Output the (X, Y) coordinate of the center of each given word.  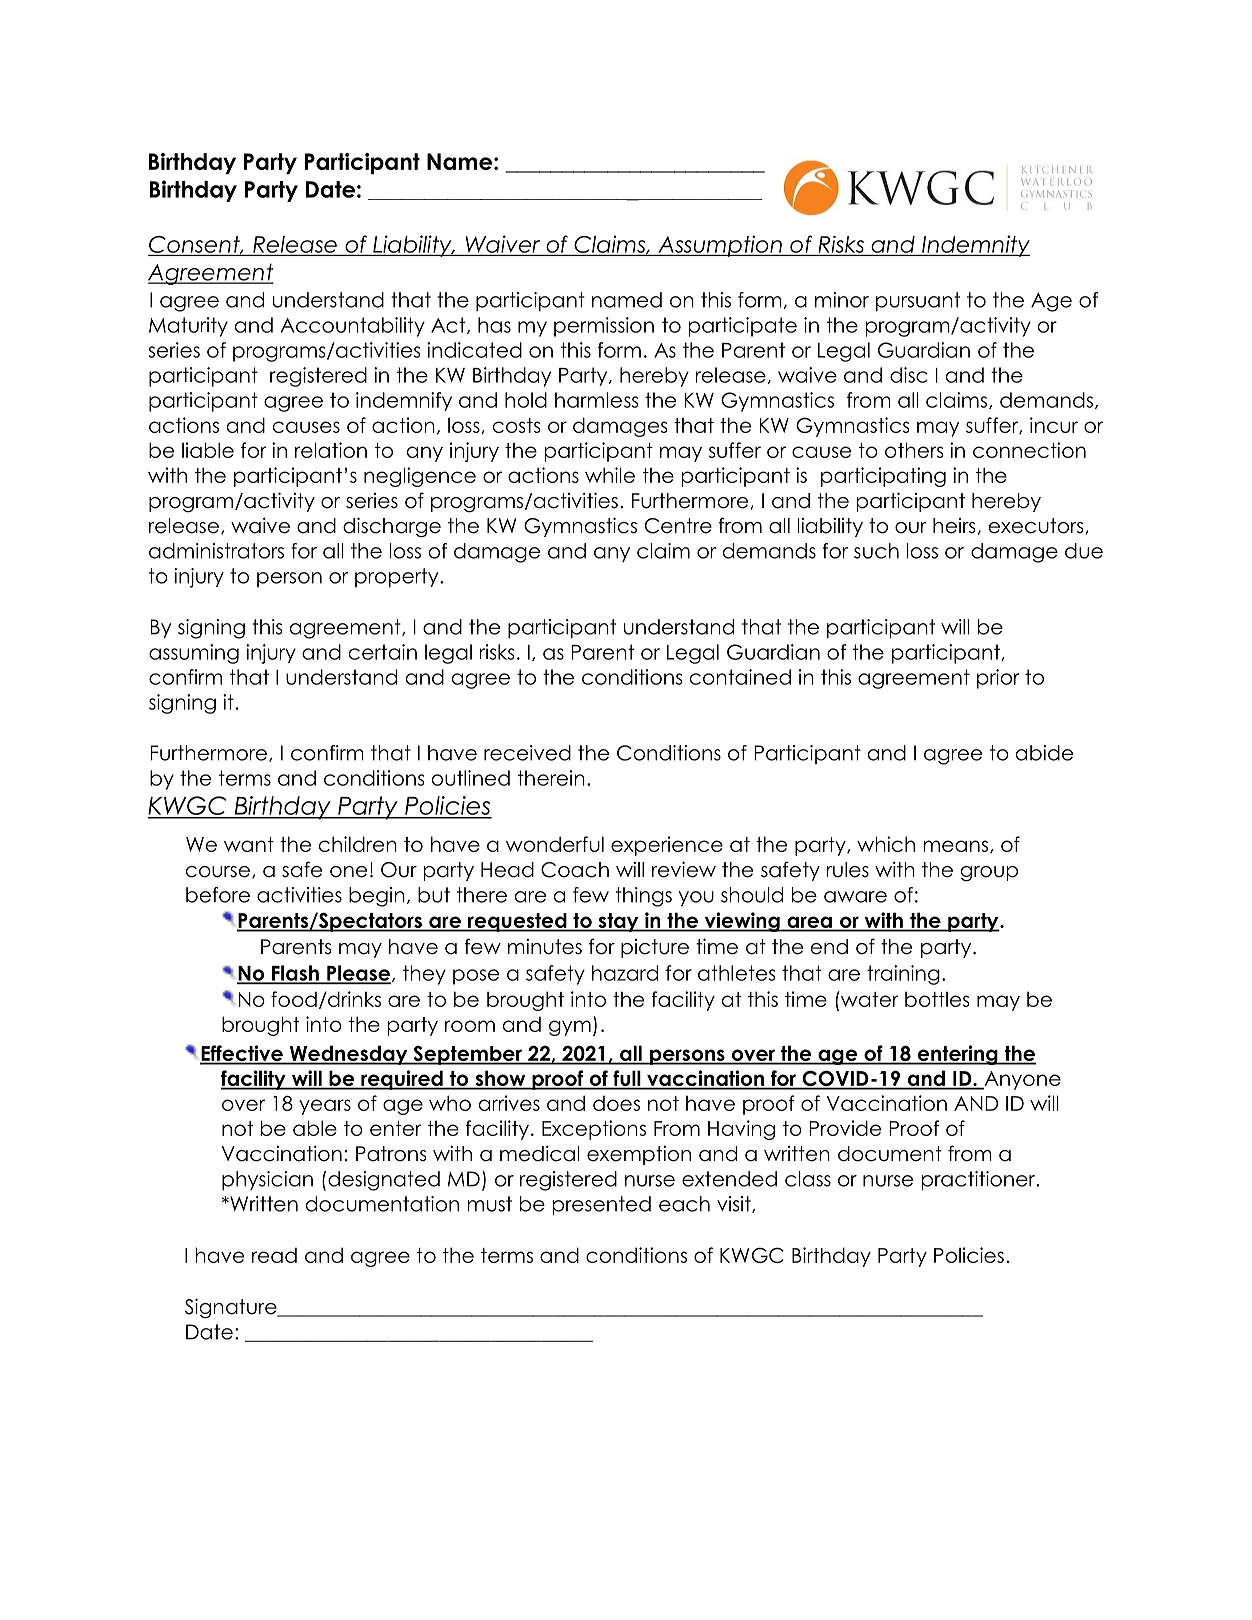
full (627, 1079)
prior (998, 679)
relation (331, 450)
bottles (937, 999)
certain (383, 652)
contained (740, 677)
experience (667, 846)
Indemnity (975, 246)
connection (1029, 450)
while (610, 475)
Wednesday (348, 1055)
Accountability (352, 327)
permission (604, 327)
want (249, 844)
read (274, 1255)
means (957, 846)
